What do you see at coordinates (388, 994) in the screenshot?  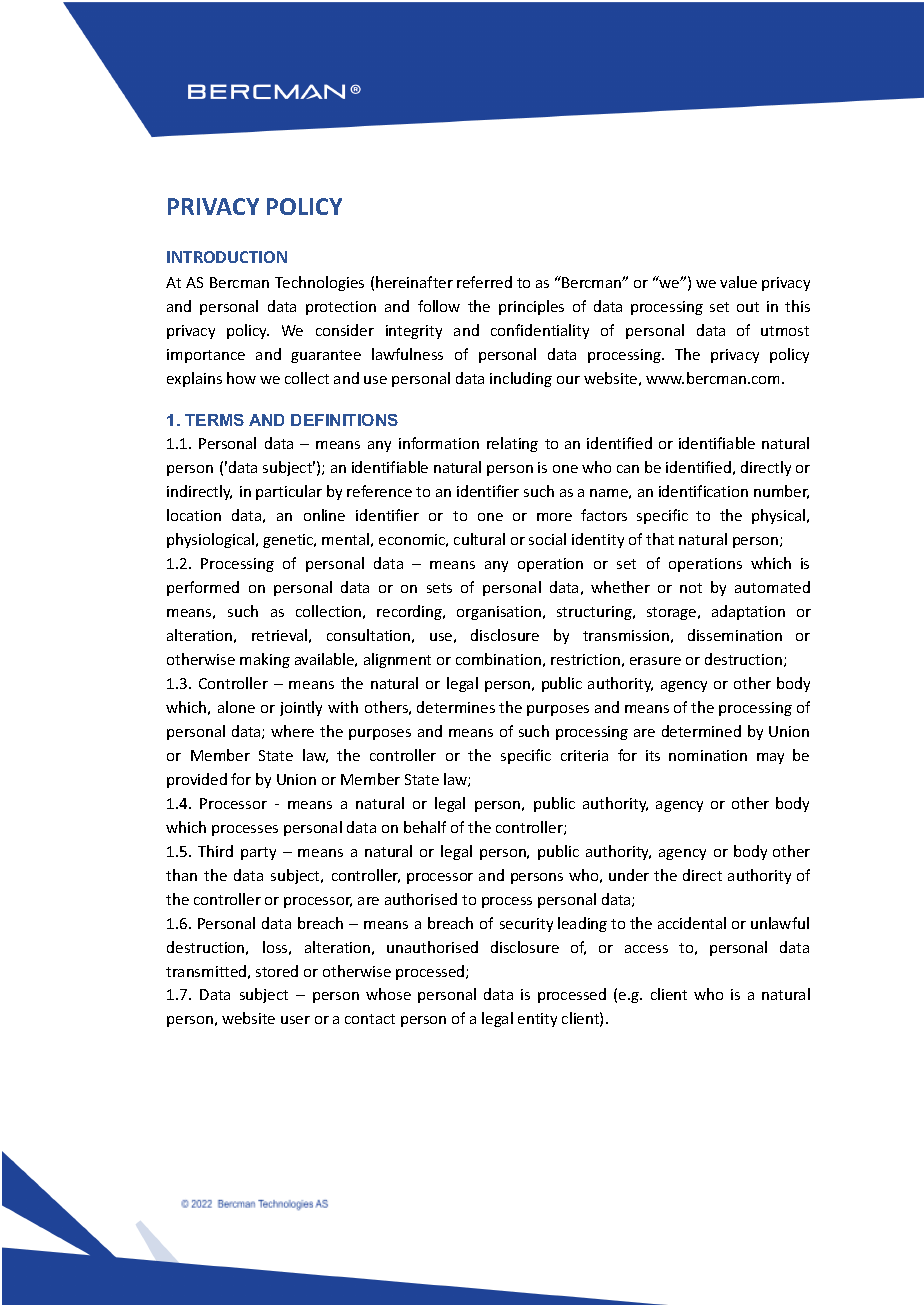 I see `whose` at bounding box center [388, 994].
